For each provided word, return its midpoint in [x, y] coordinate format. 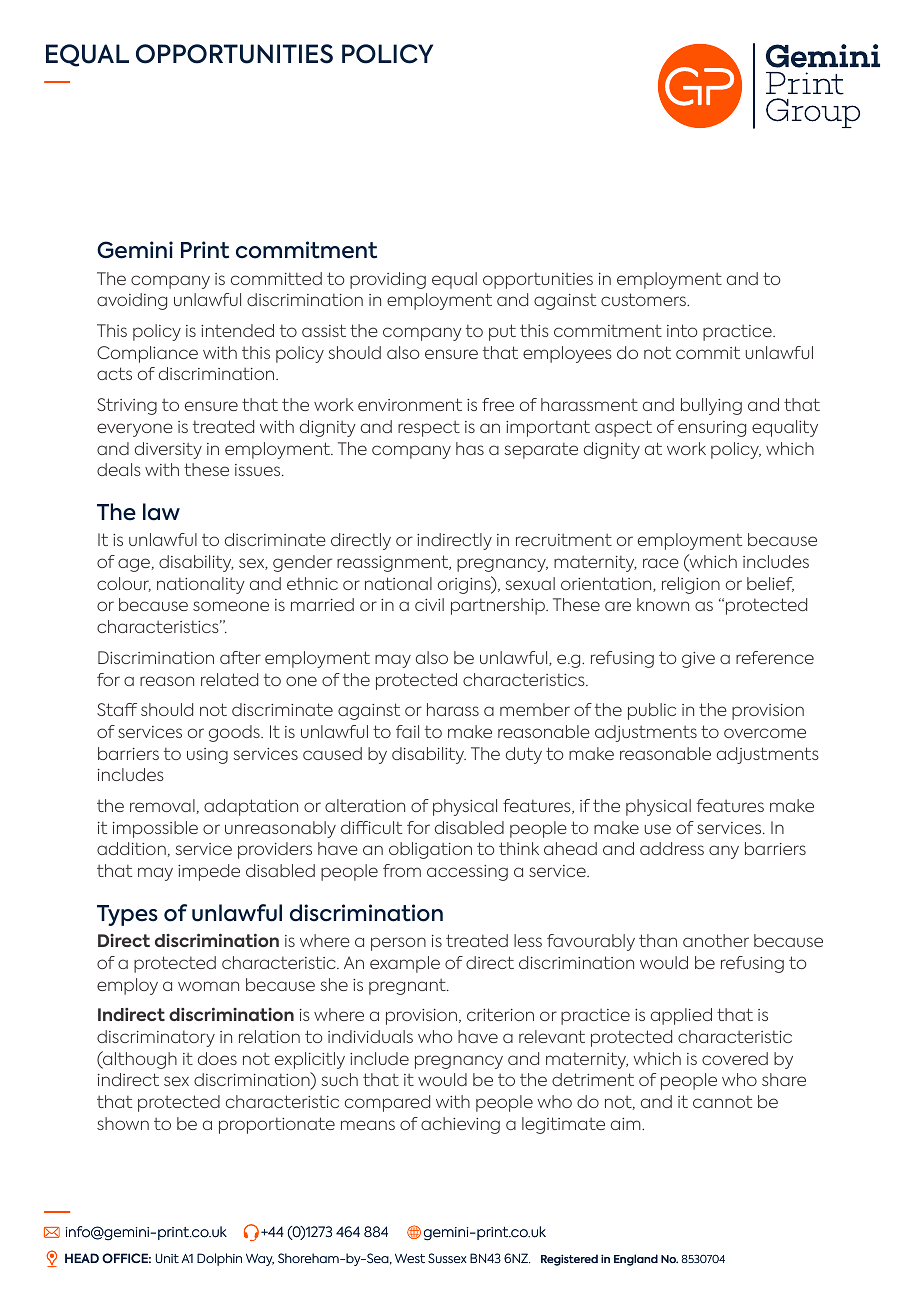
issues [259, 470]
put [502, 332]
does [217, 1058]
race [661, 563]
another [716, 940]
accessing [467, 873]
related [229, 679]
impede [209, 872]
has [470, 448]
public [652, 711]
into [682, 330]
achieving [460, 1125]
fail [407, 731]
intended [237, 330]
